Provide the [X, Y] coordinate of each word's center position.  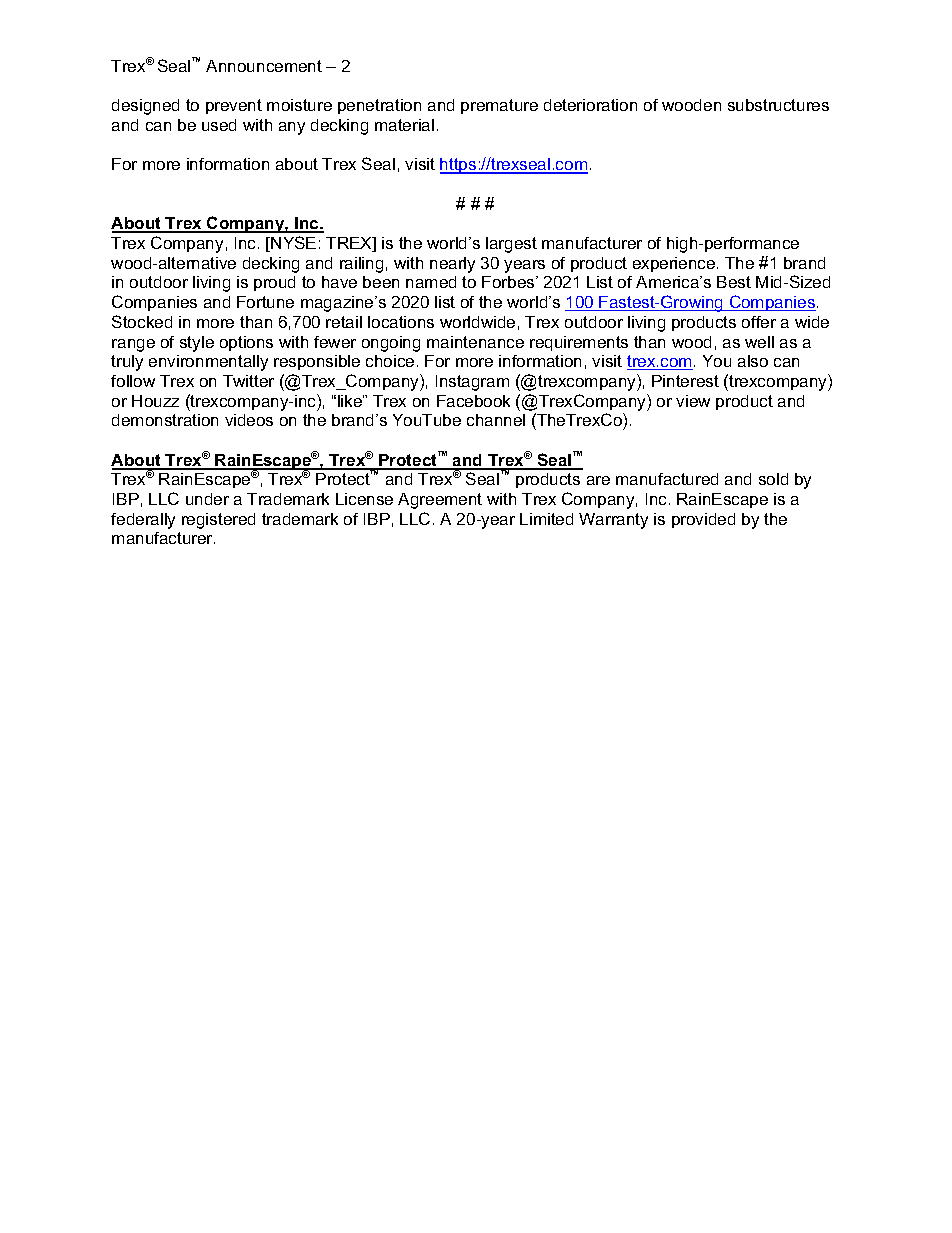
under [207, 499]
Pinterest [685, 381]
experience [675, 264]
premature [499, 106]
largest [511, 245]
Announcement [264, 66]
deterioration [590, 105]
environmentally [208, 363]
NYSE [293, 242]
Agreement [440, 501]
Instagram [472, 383]
